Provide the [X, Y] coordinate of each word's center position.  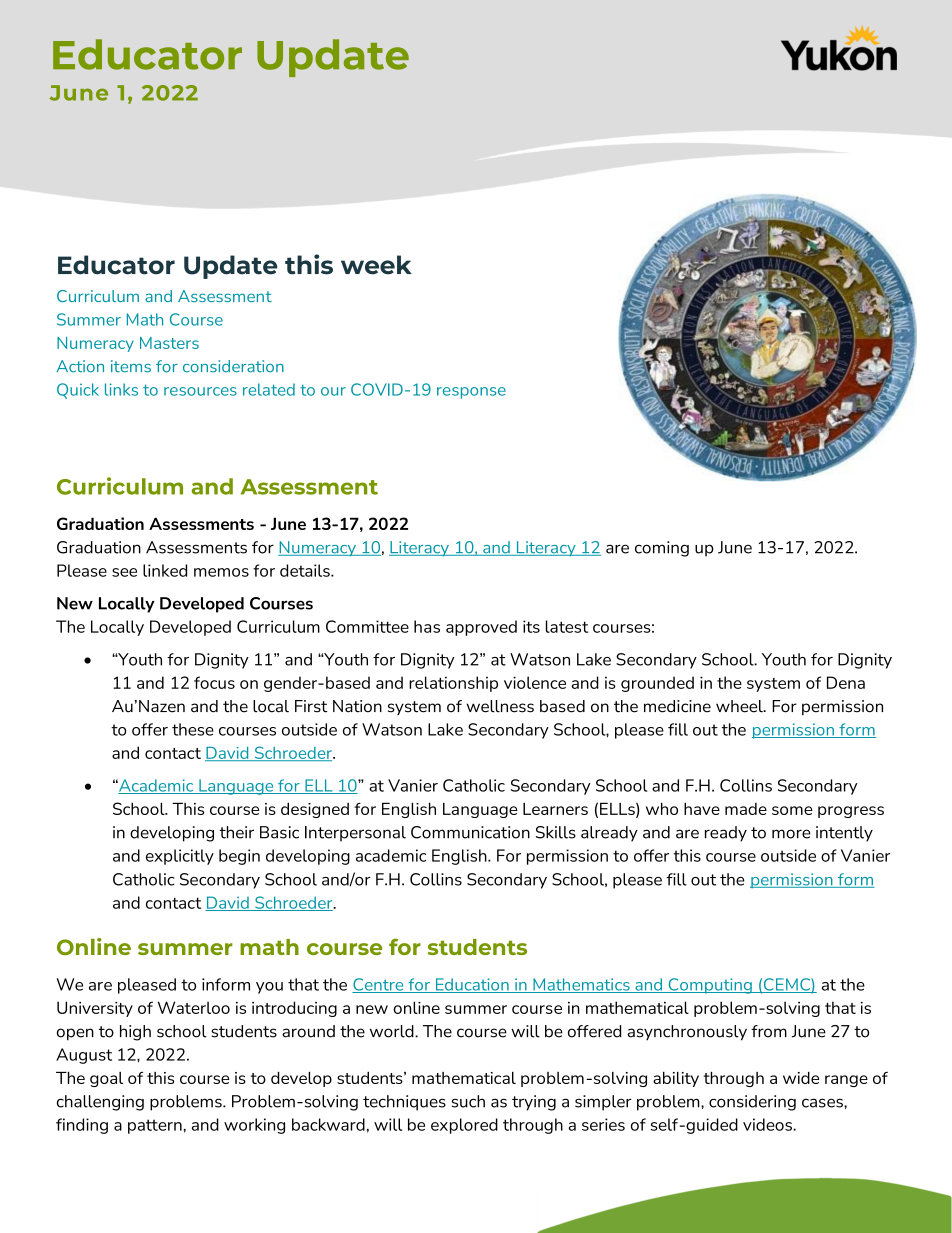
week [376, 265]
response [471, 393]
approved [481, 628]
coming [662, 549]
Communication [470, 832]
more [791, 834]
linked [165, 570]
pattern [156, 1126]
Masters [169, 343]
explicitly [180, 857]
